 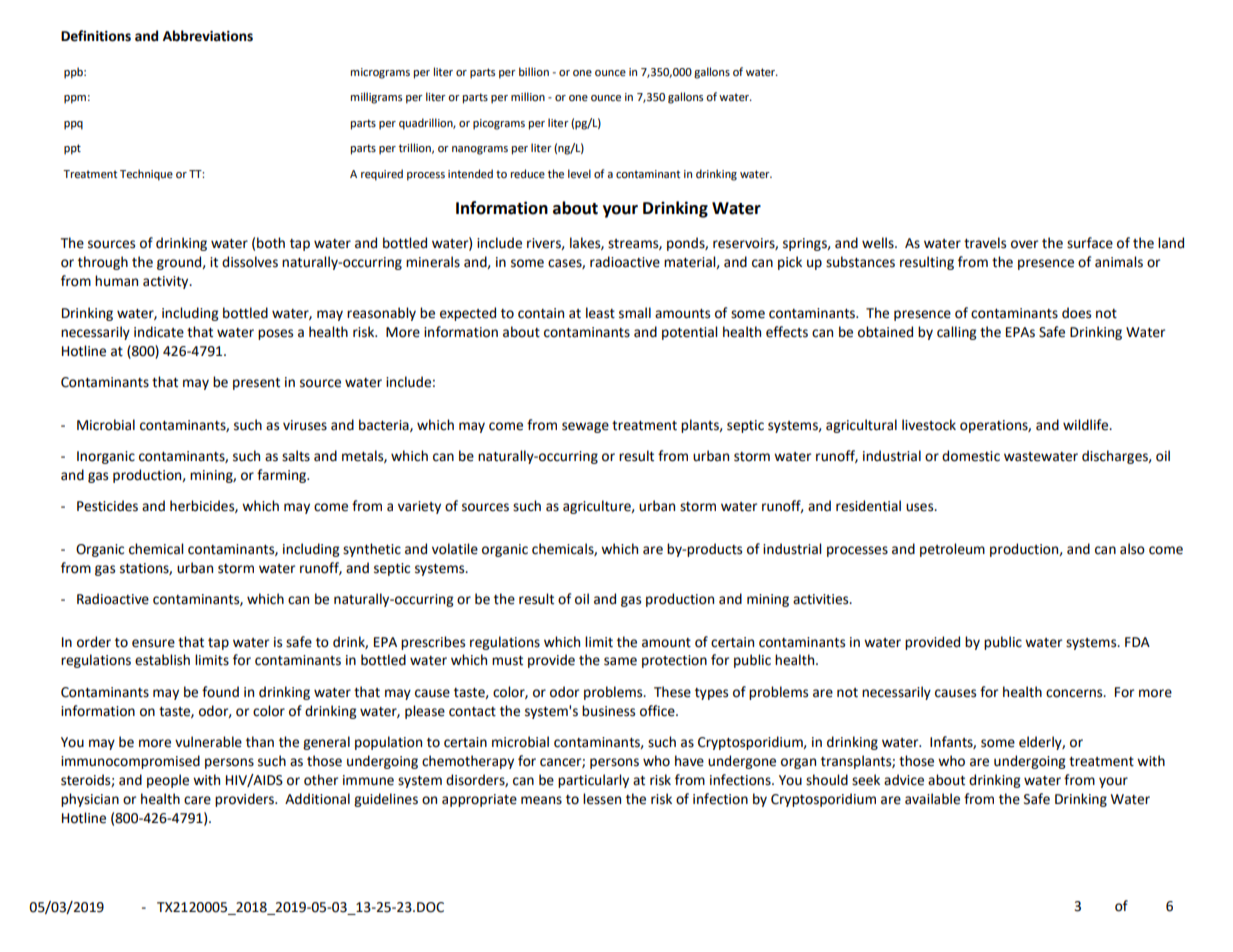 What do you see at coordinates (790, 263) in the page?
I see `pick` at bounding box center [790, 263].
